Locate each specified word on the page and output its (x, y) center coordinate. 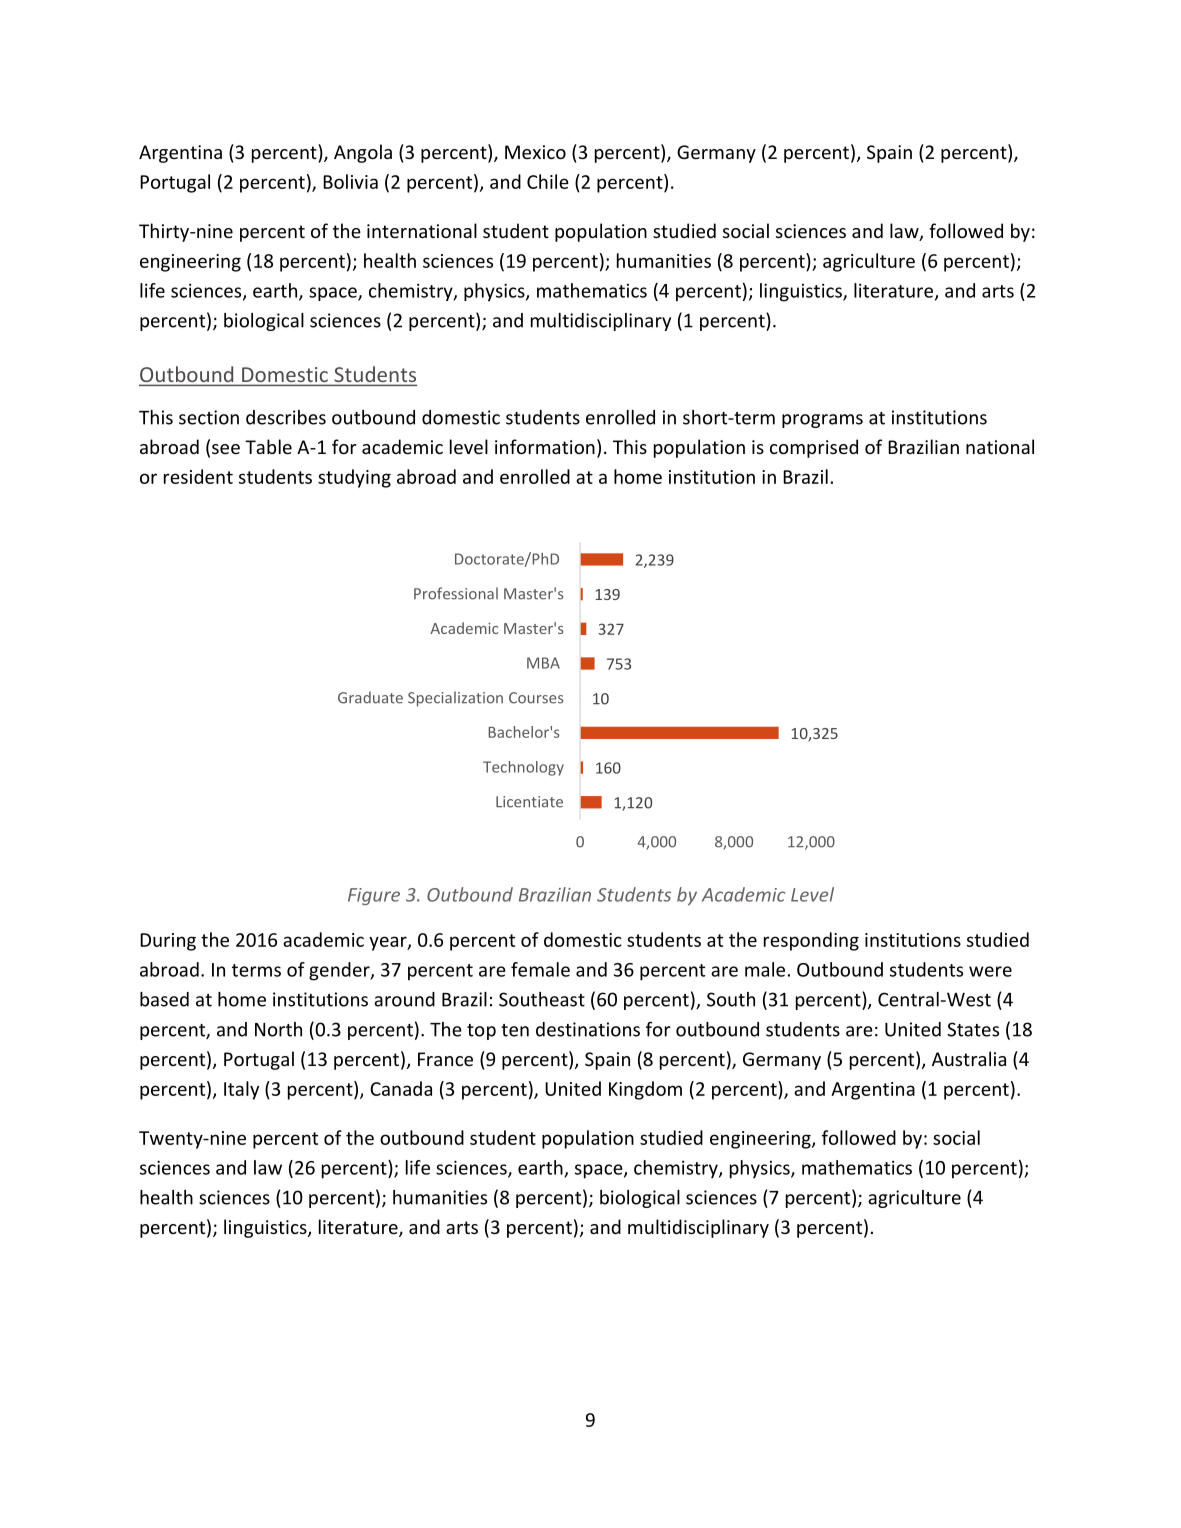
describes (286, 417)
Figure (374, 896)
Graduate (370, 697)
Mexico (535, 152)
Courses (536, 698)
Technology (523, 768)
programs (822, 421)
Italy (241, 1090)
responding (811, 941)
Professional (456, 593)
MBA (543, 663)
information (545, 446)
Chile (548, 181)
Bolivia (350, 181)
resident (198, 476)
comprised (814, 448)
